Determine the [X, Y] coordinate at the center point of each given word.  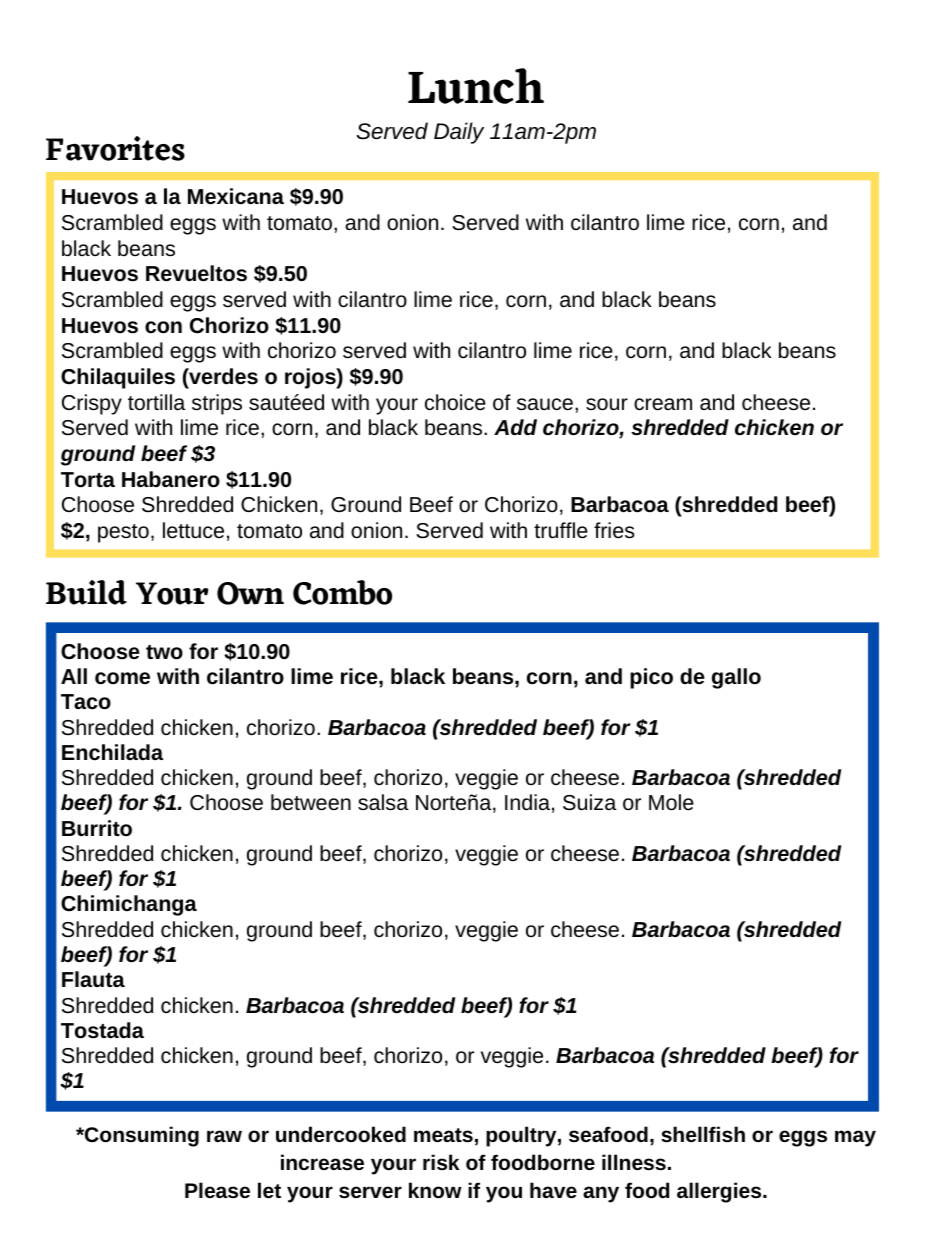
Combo [342, 592]
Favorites [115, 148]
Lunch [476, 86]
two [164, 652]
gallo [736, 678]
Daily [459, 133]
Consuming [141, 1136]
